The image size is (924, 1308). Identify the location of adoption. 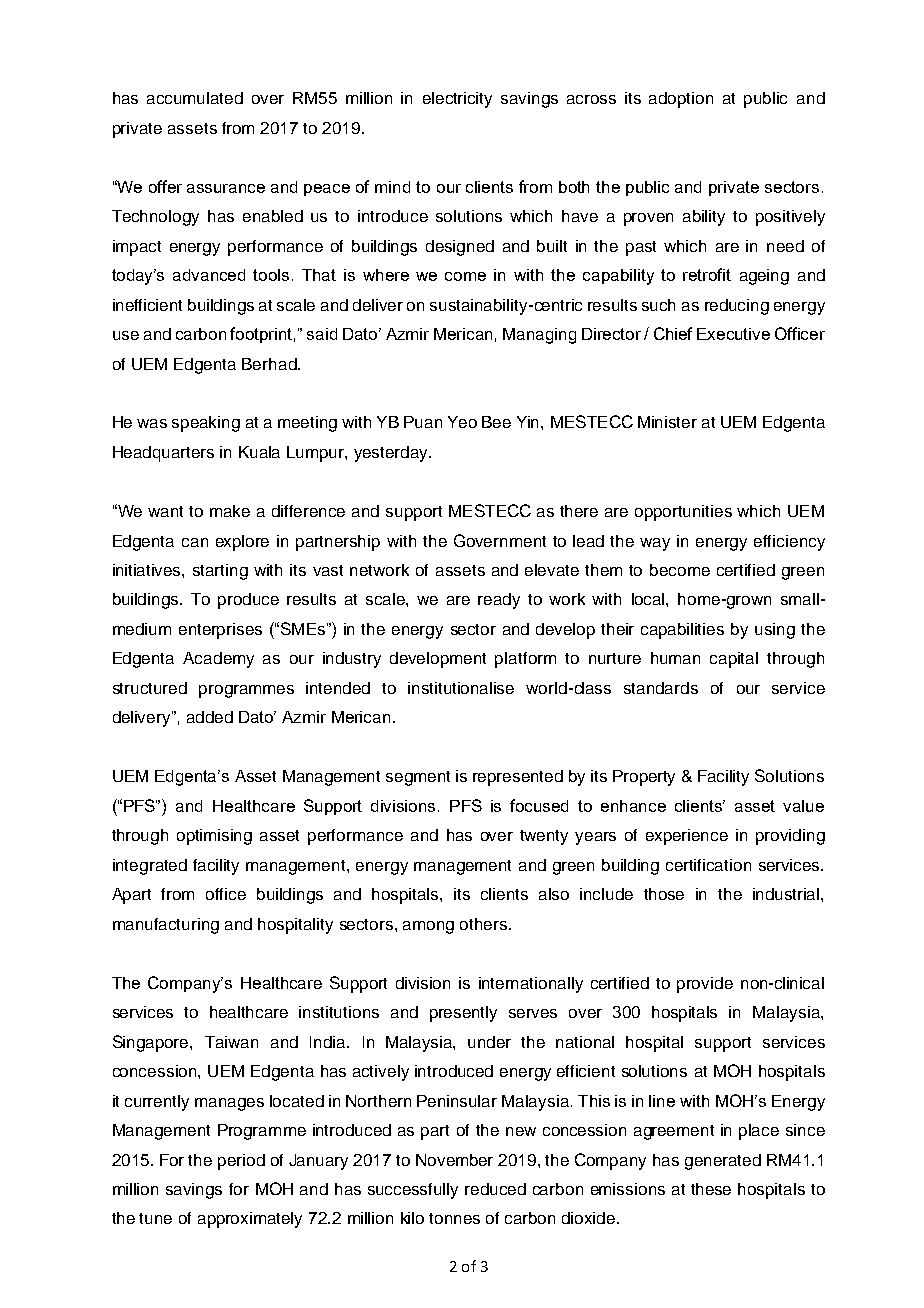
(681, 100).
